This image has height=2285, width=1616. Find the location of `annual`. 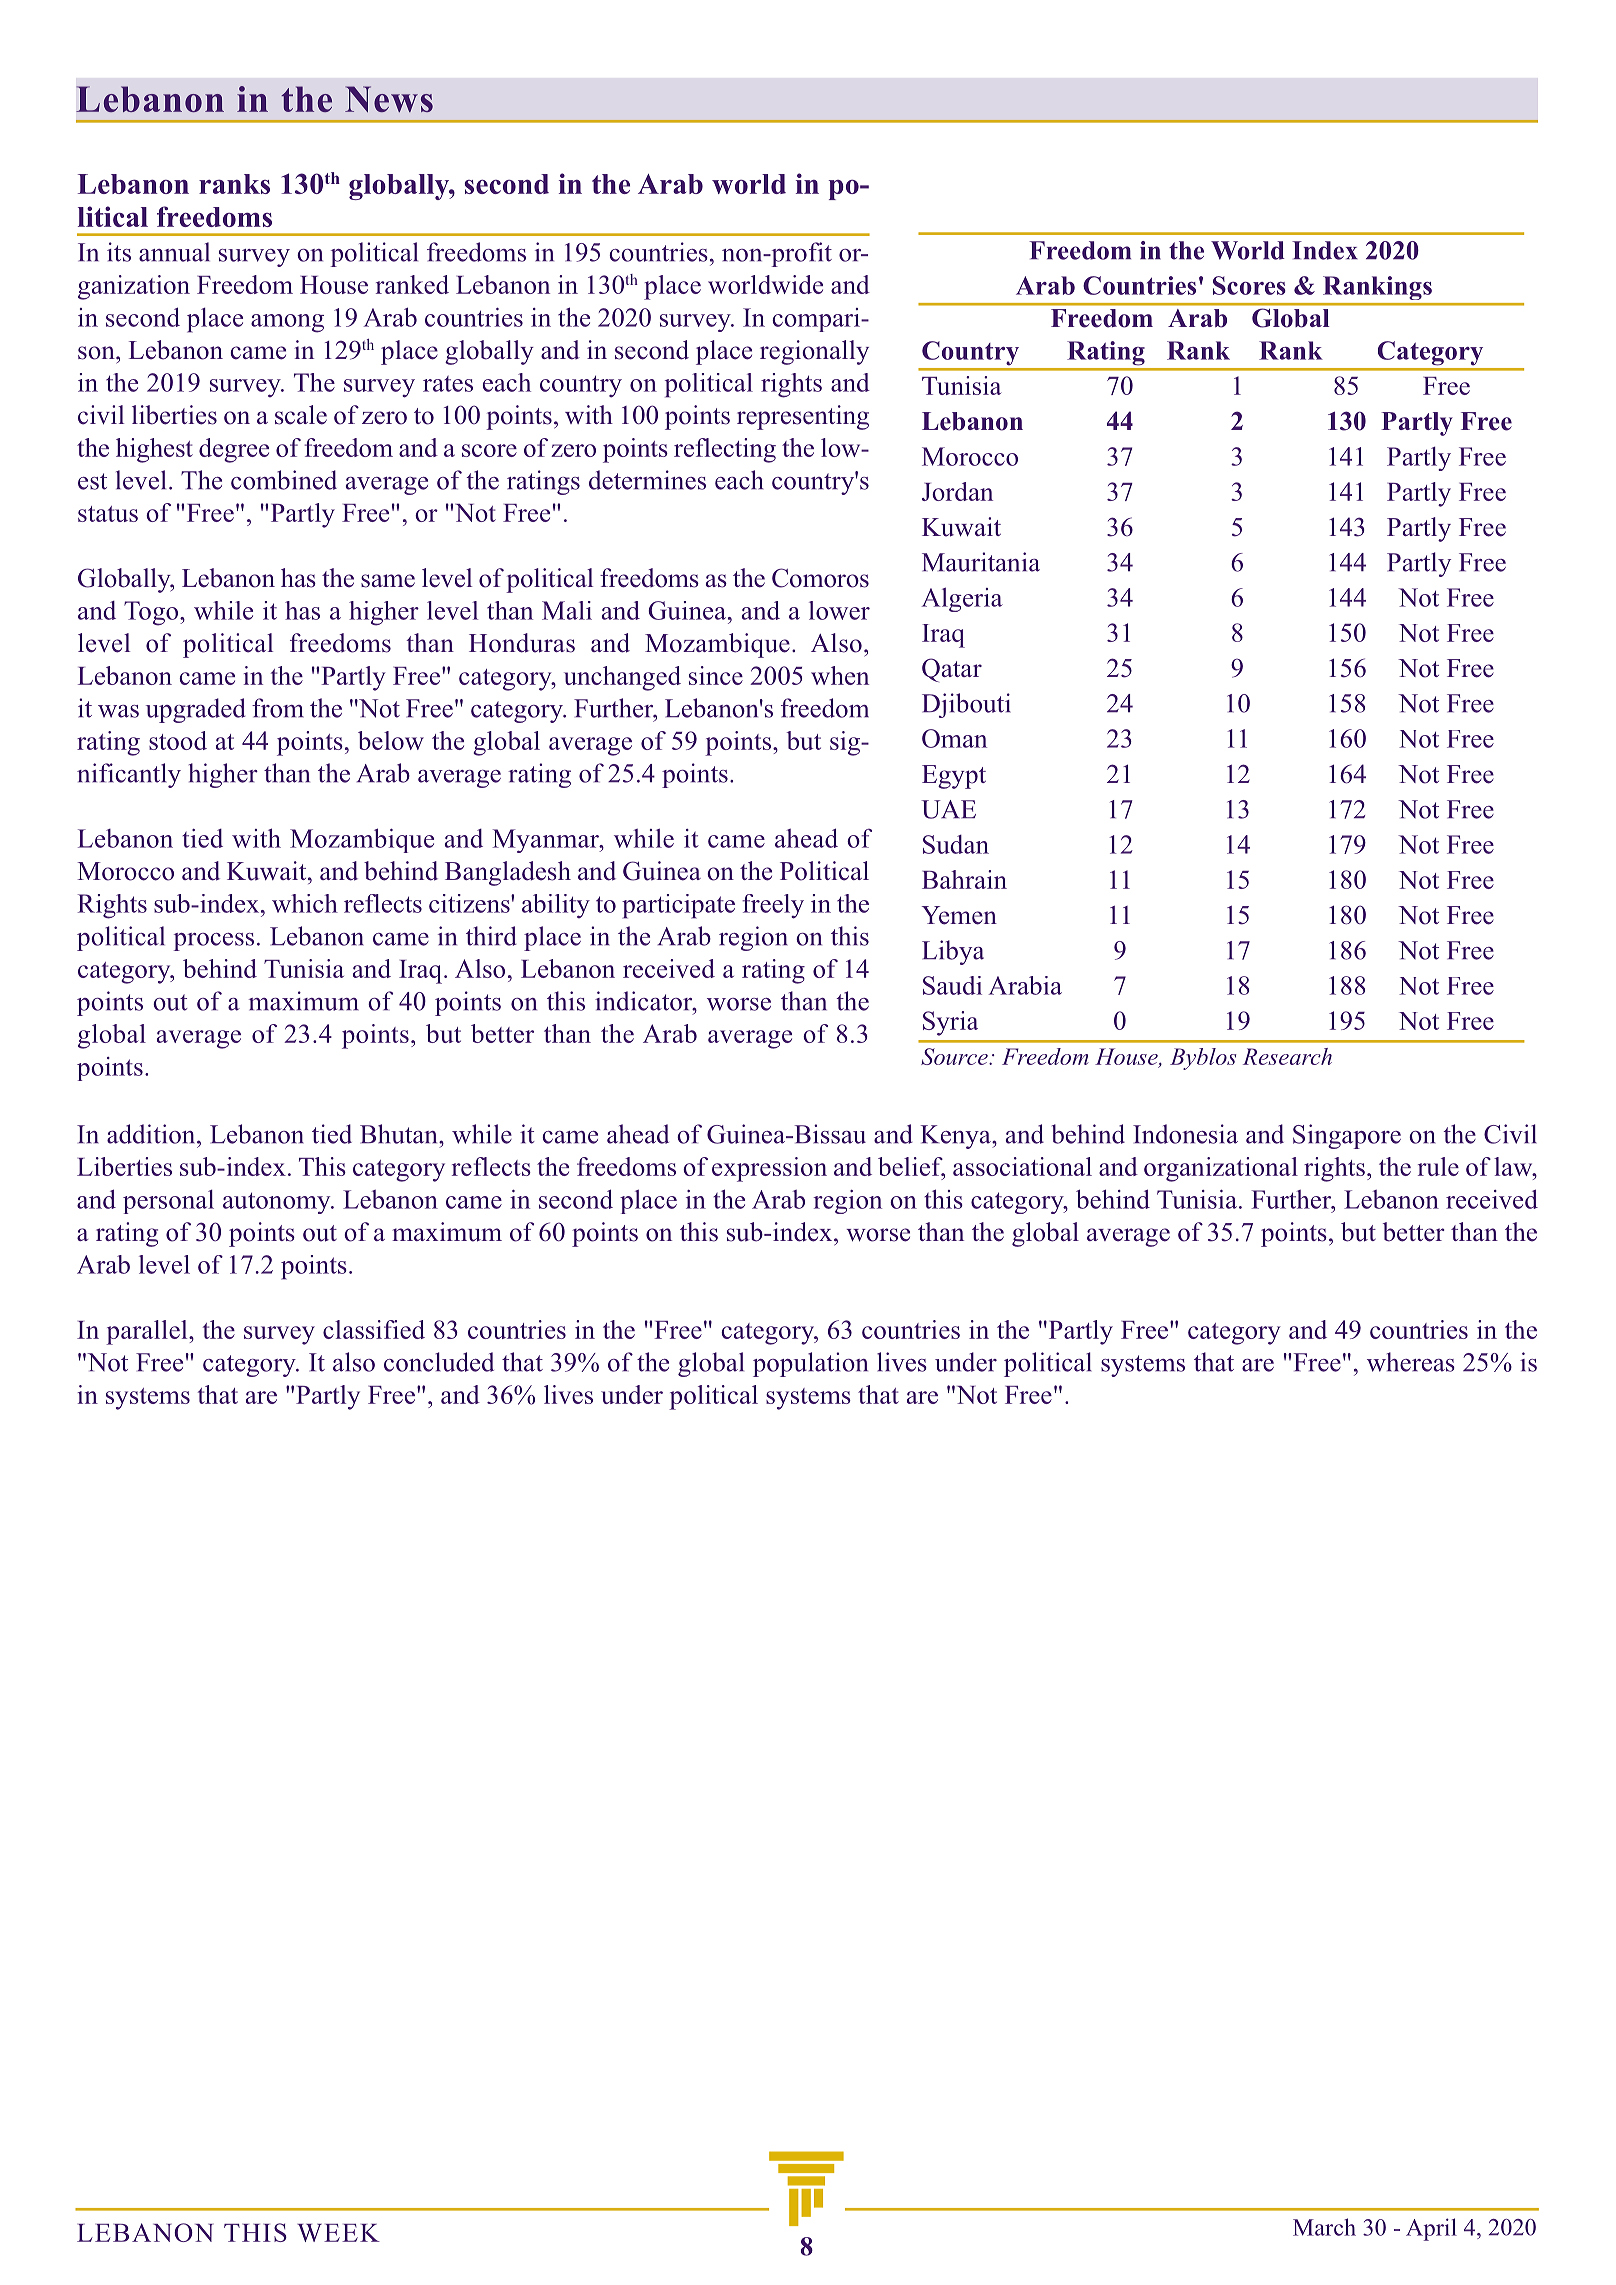

annual is located at coordinates (174, 252).
